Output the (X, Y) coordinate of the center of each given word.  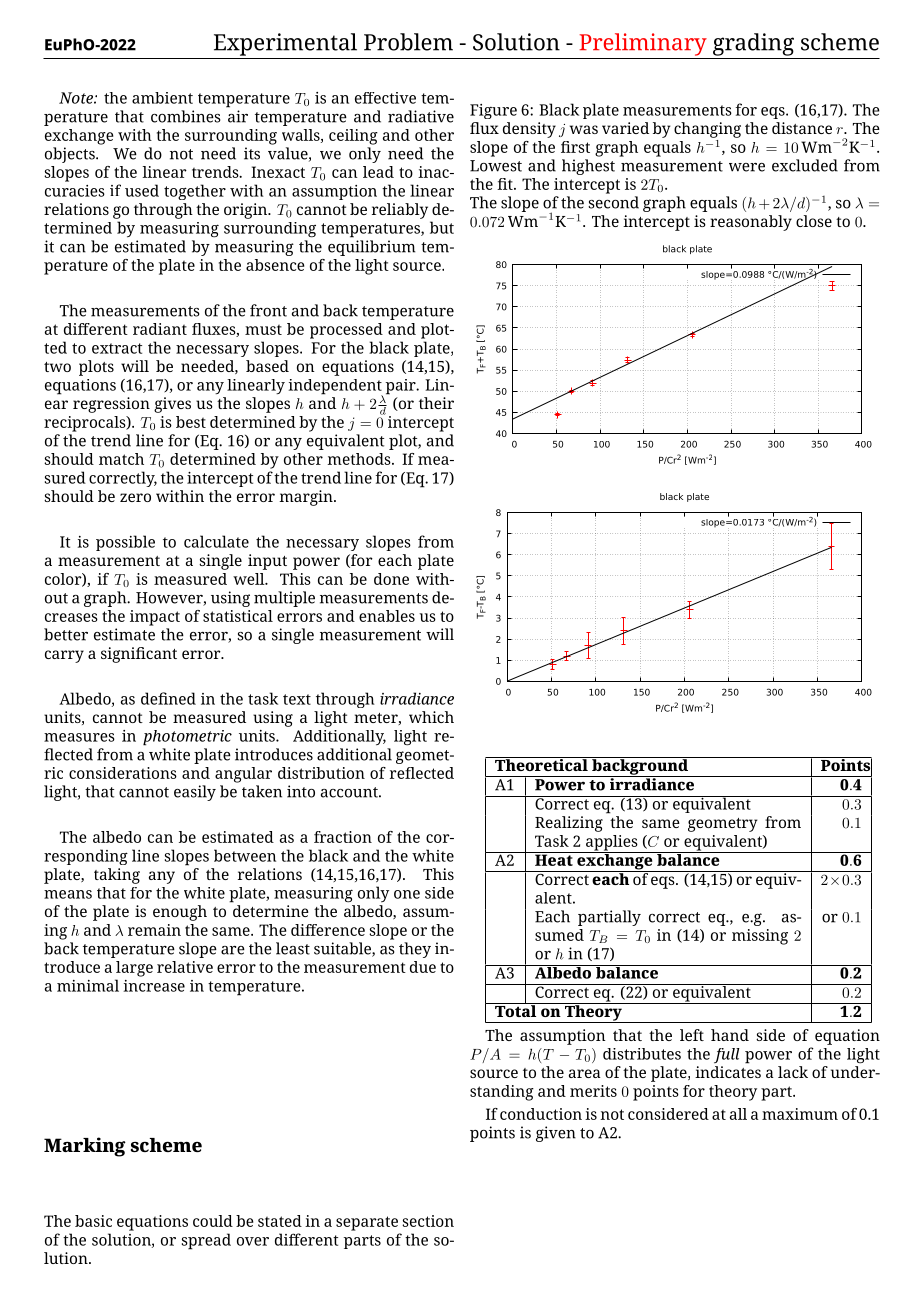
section (428, 1221)
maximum (800, 1114)
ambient (162, 98)
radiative (421, 116)
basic (93, 1221)
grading (753, 44)
